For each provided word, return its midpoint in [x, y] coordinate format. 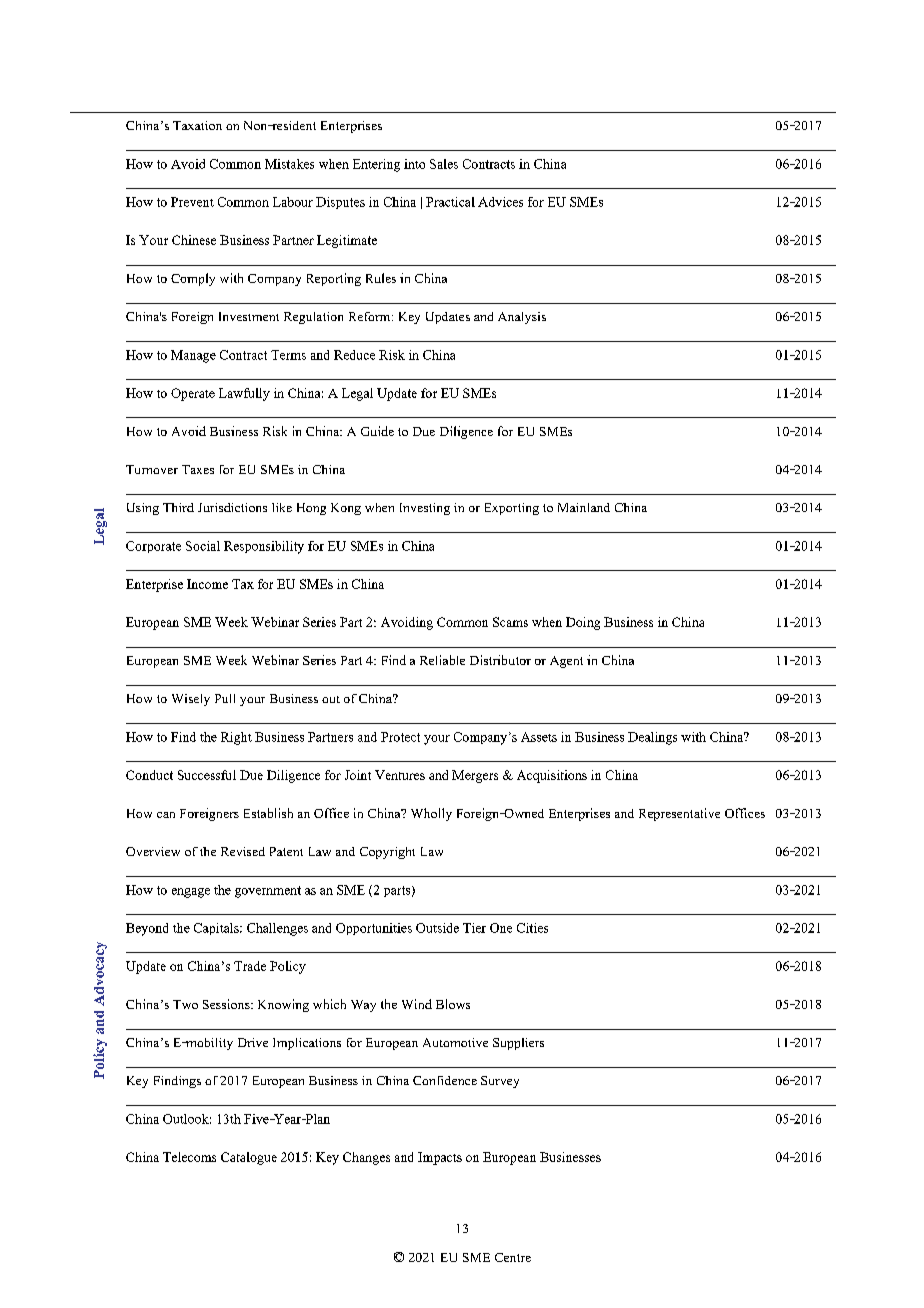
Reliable [442, 660]
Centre [513, 1257]
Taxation [197, 125]
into [414, 164]
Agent [566, 662]
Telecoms [189, 1157]
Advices [500, 202]
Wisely [191, 700]
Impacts [440, 1158]
